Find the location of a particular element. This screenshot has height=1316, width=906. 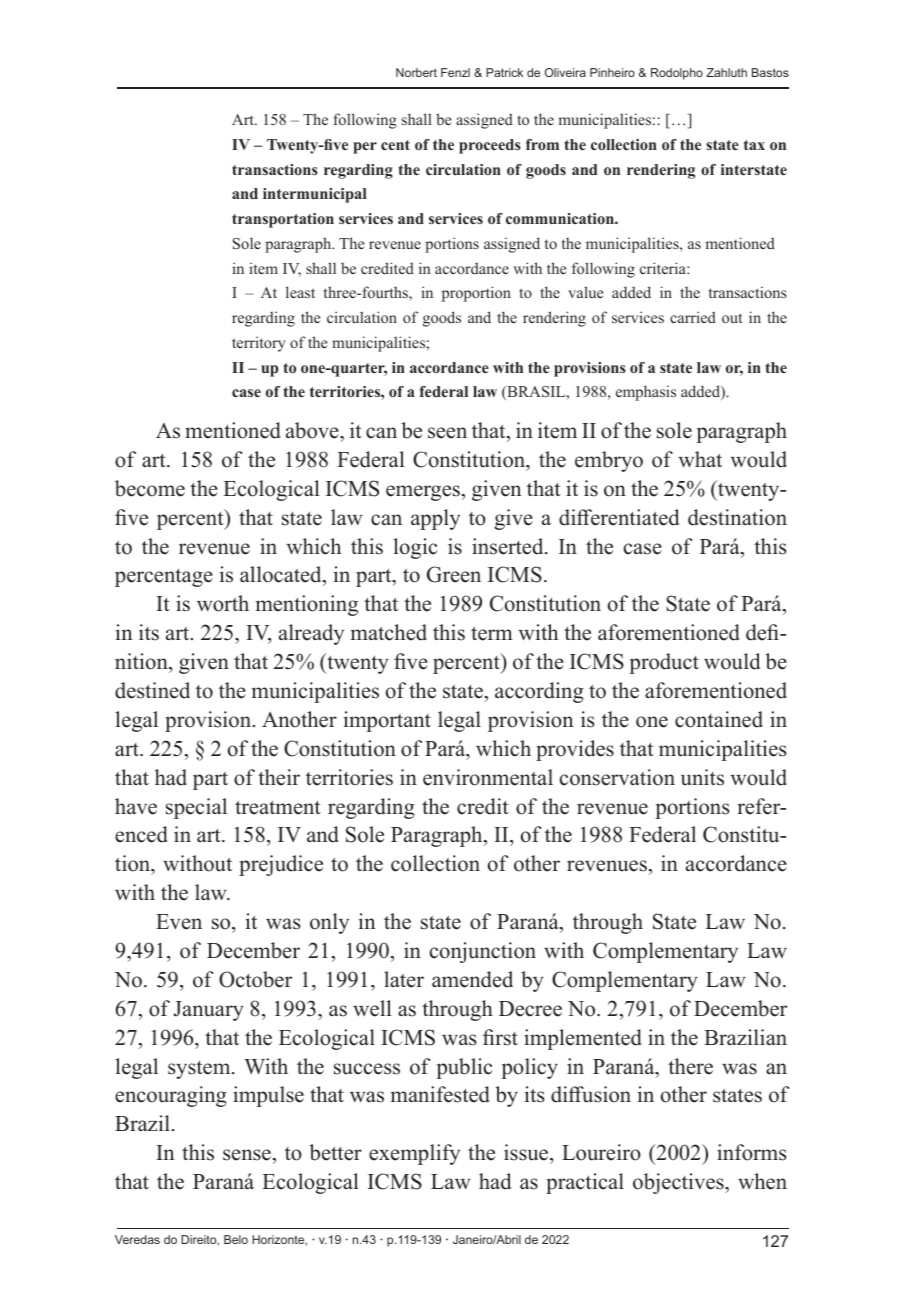

worth is located at coordinates (223, 603).
